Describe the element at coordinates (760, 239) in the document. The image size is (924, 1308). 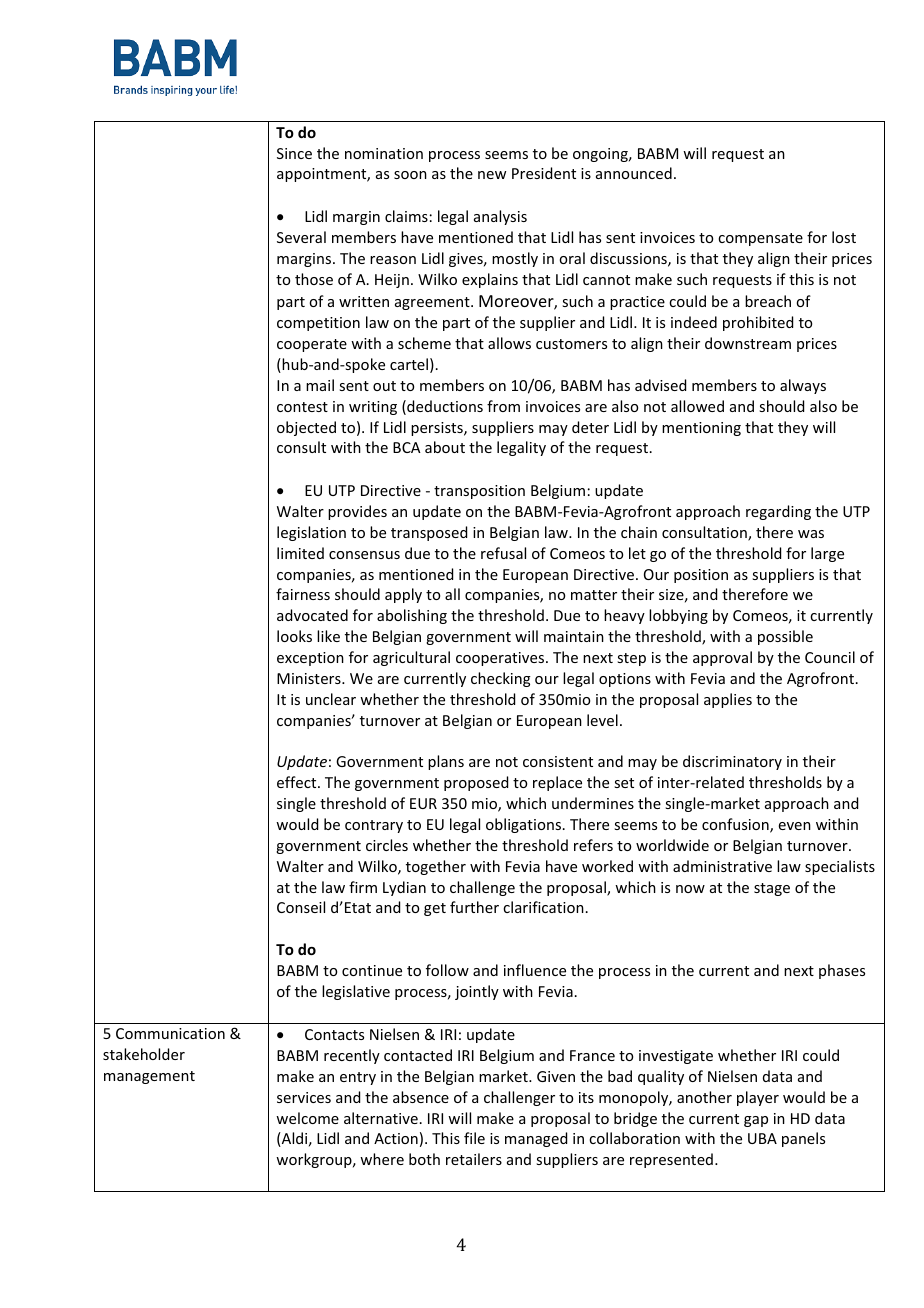
I see `compensate` at that location.
